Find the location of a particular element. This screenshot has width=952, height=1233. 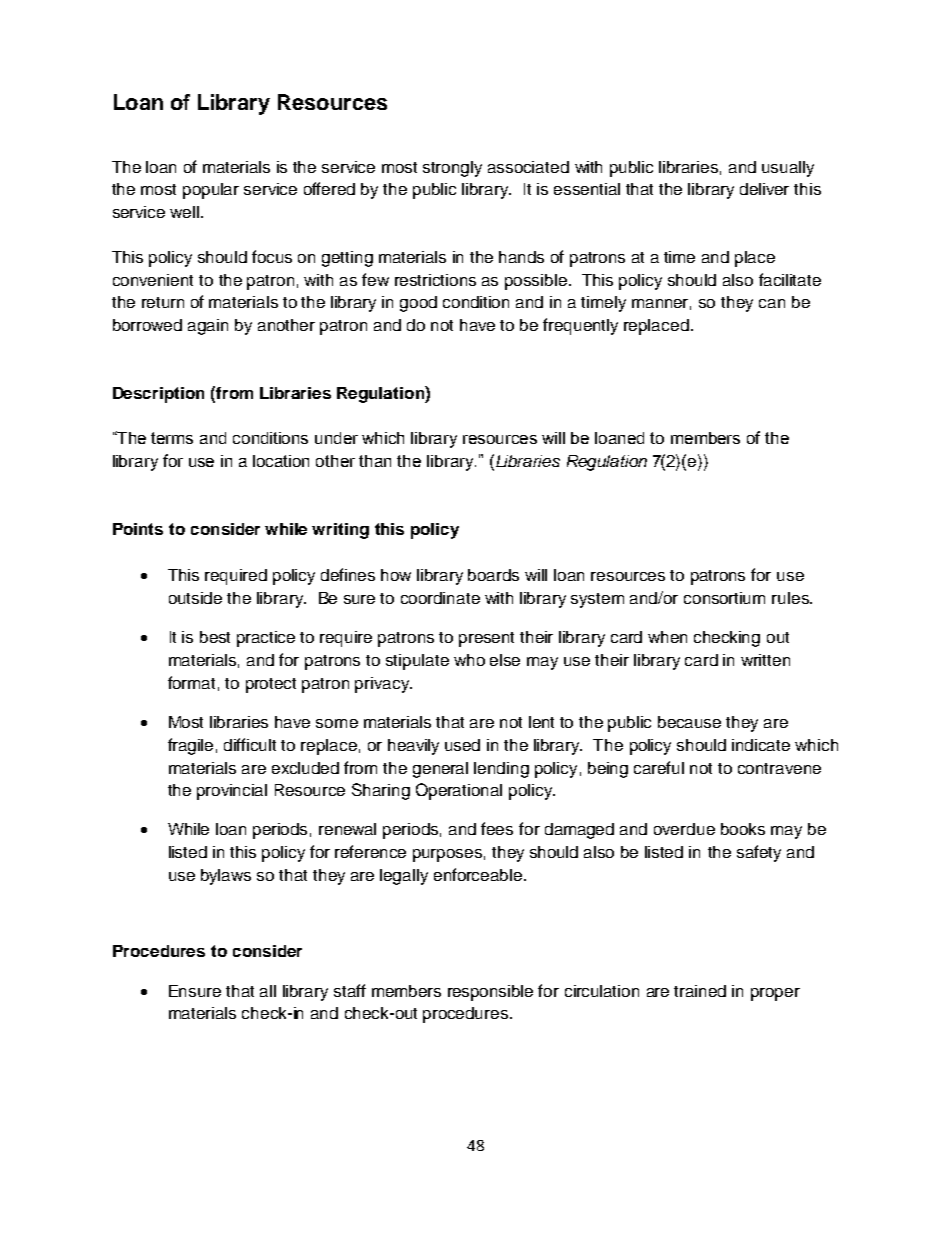

used is located at coordinates (462, 745).
